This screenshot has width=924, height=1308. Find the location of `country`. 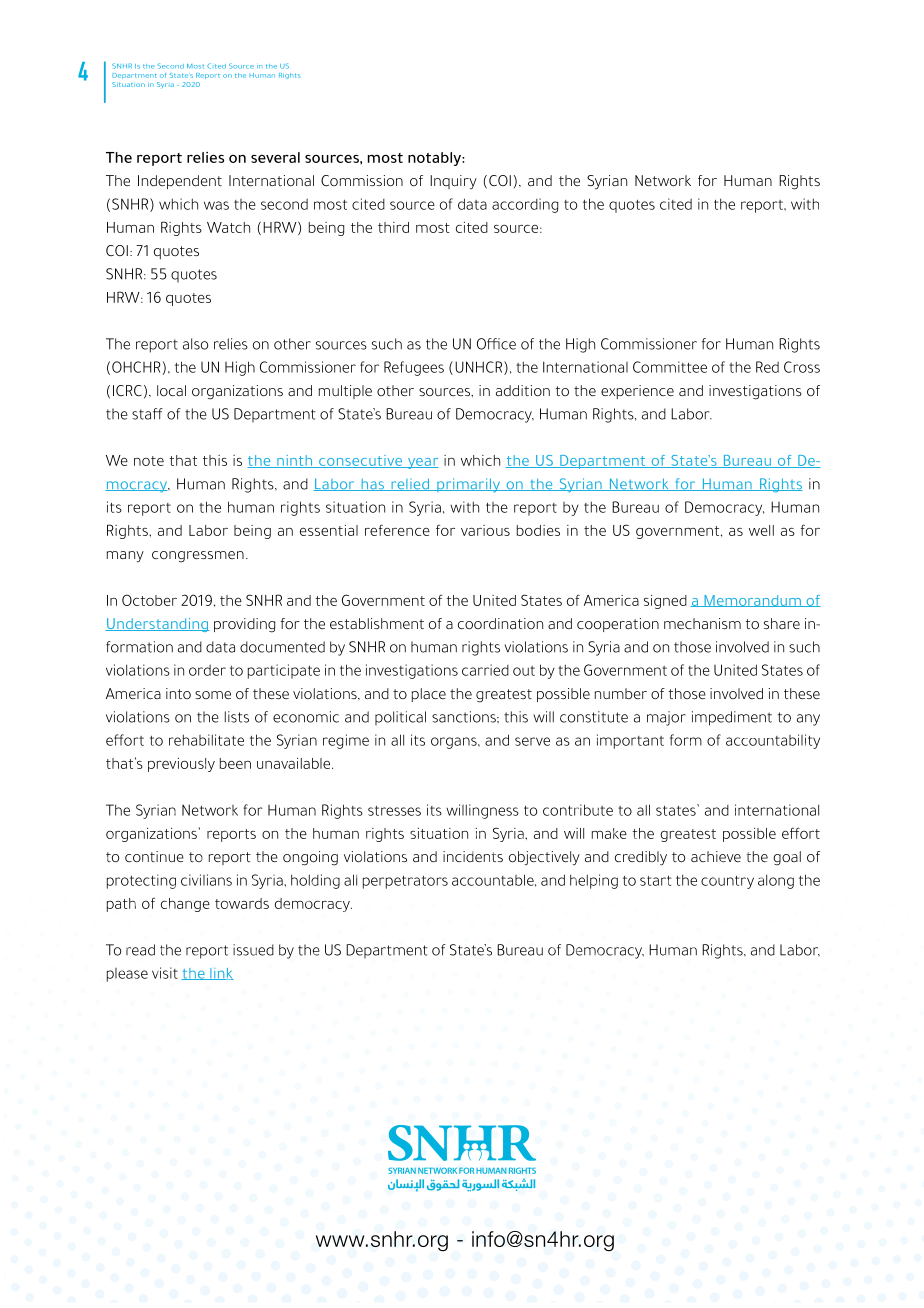

country is located at coordinates (727, 882).
